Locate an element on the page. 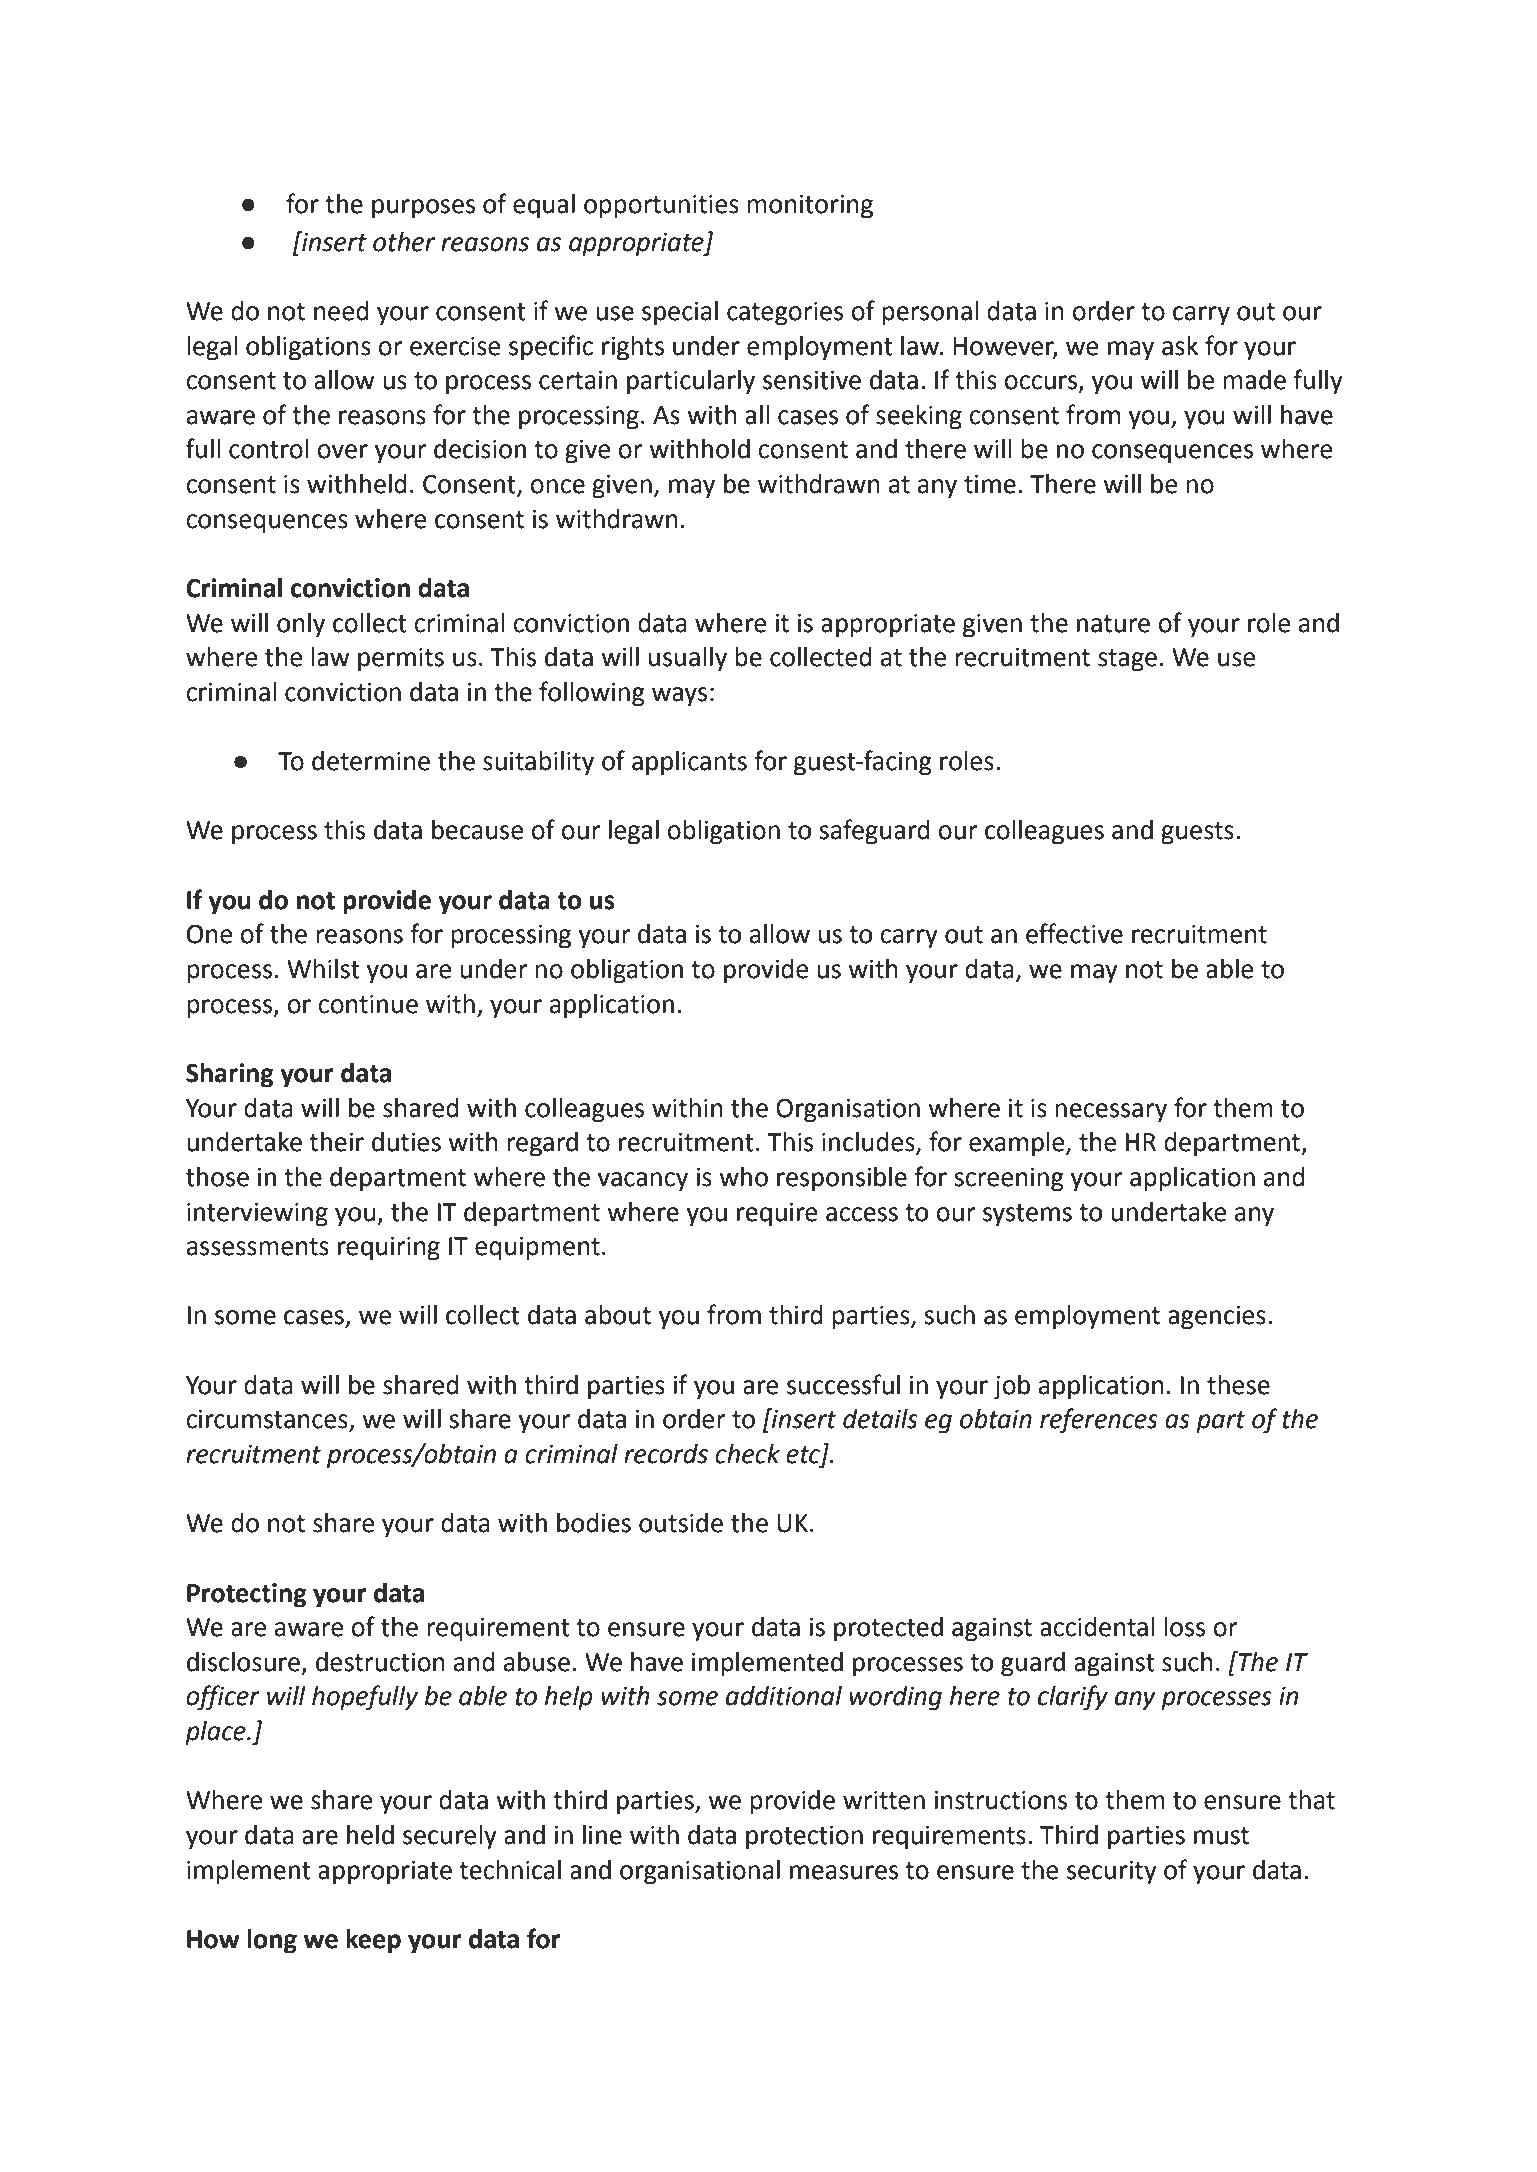 The width and height of the image is (1537, 2172). security is located at coordinates (1112, 1873).
